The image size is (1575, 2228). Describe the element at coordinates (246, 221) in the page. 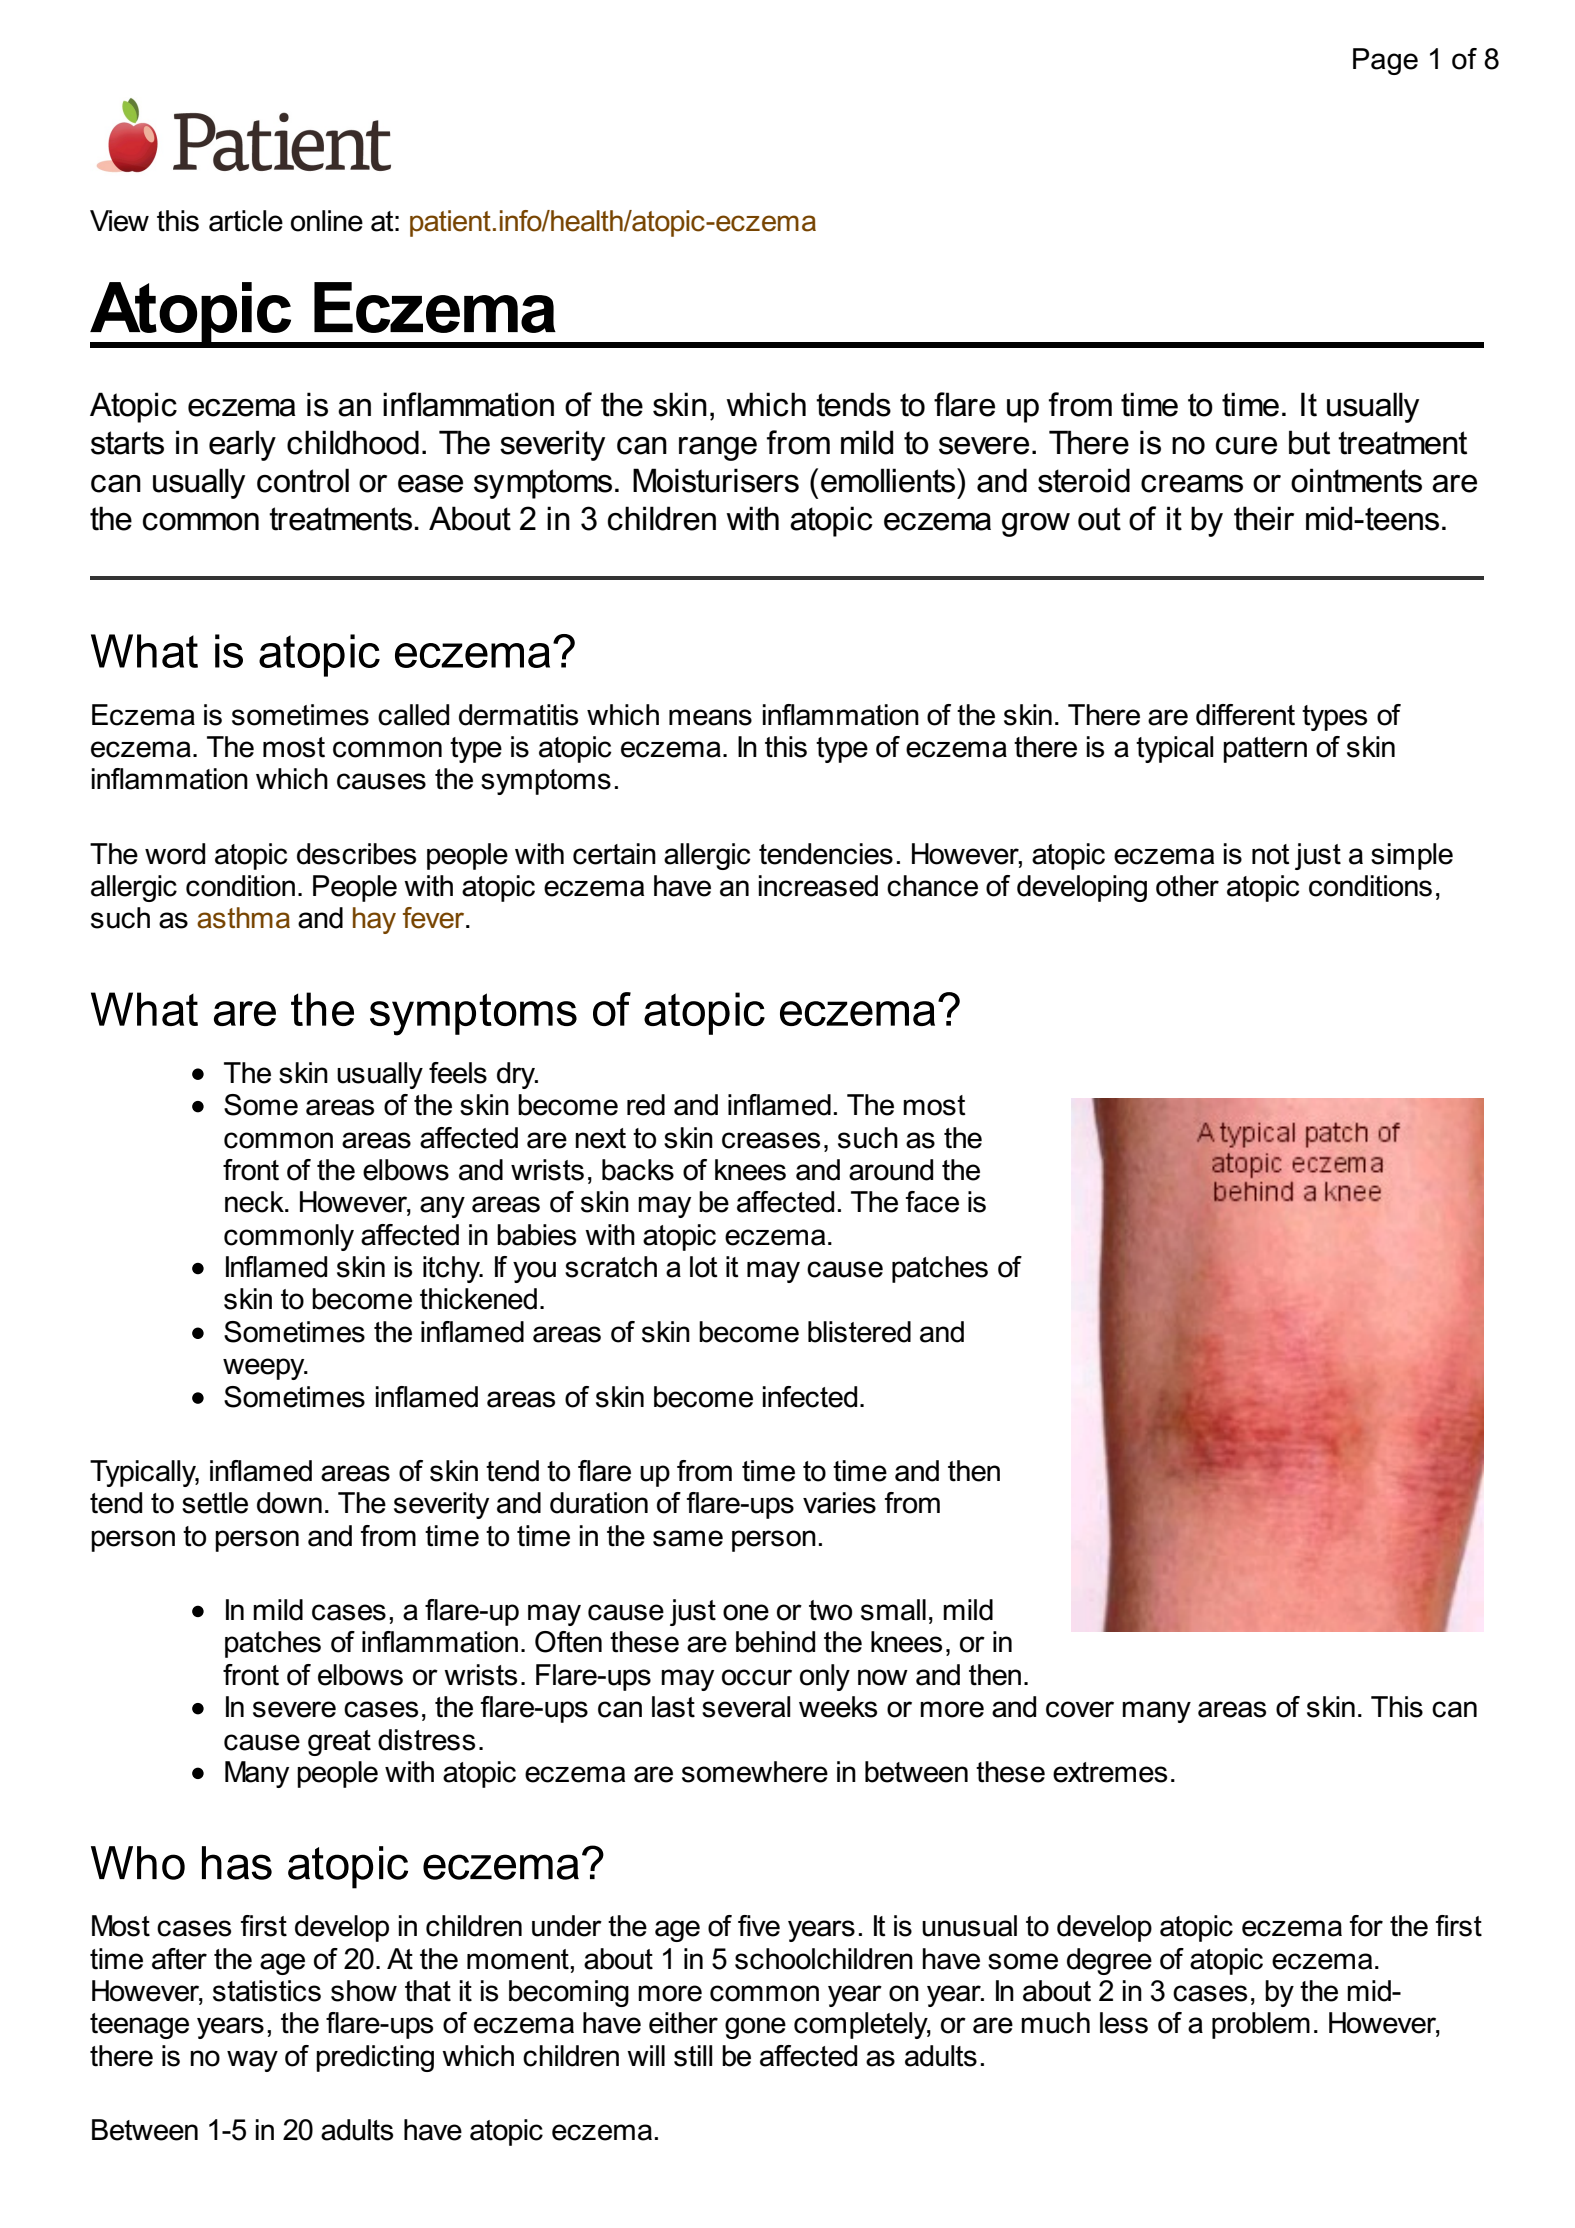

I see `article` at that location.
